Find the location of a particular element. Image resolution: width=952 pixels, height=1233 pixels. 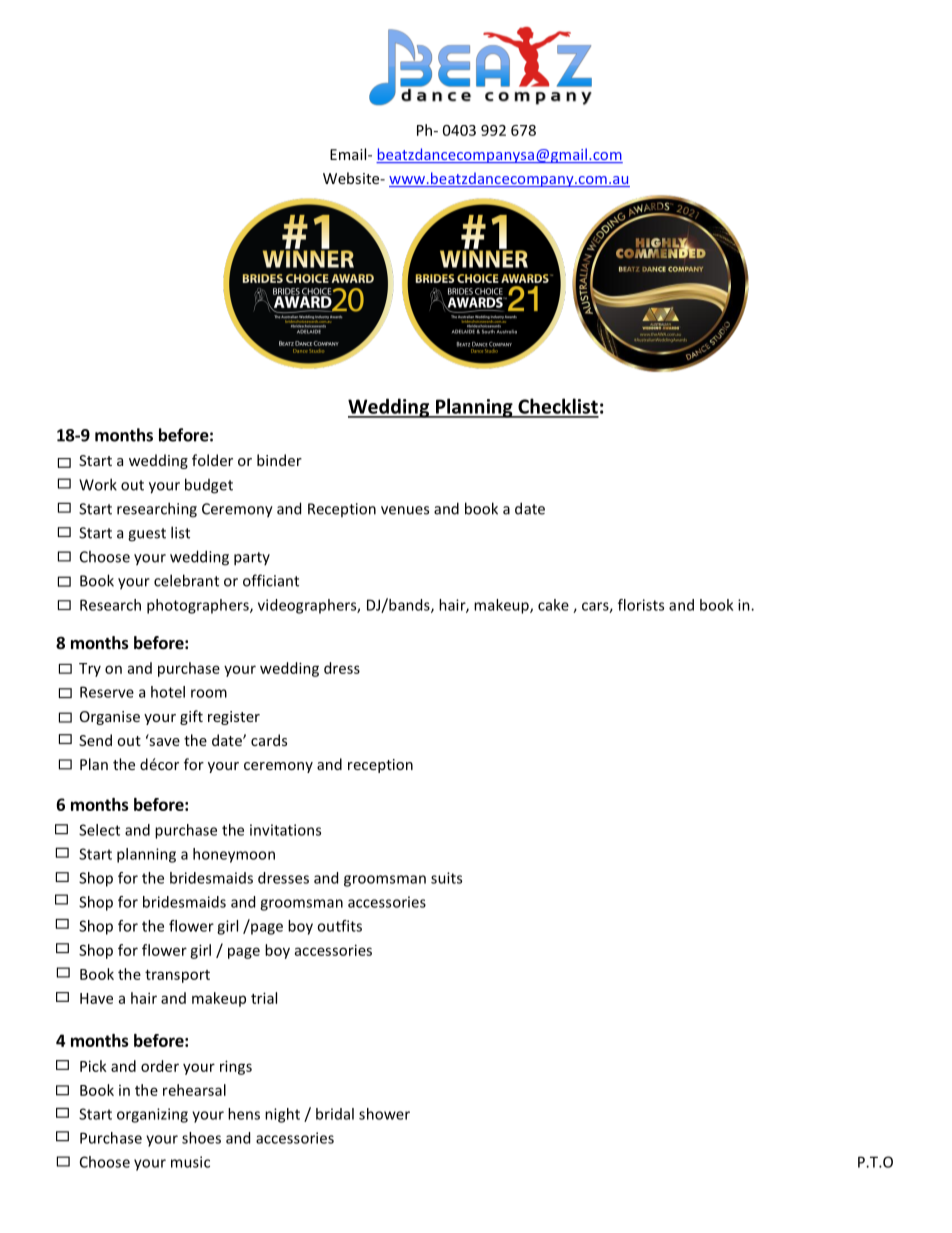

budget is located at coordinates (209, 486).
